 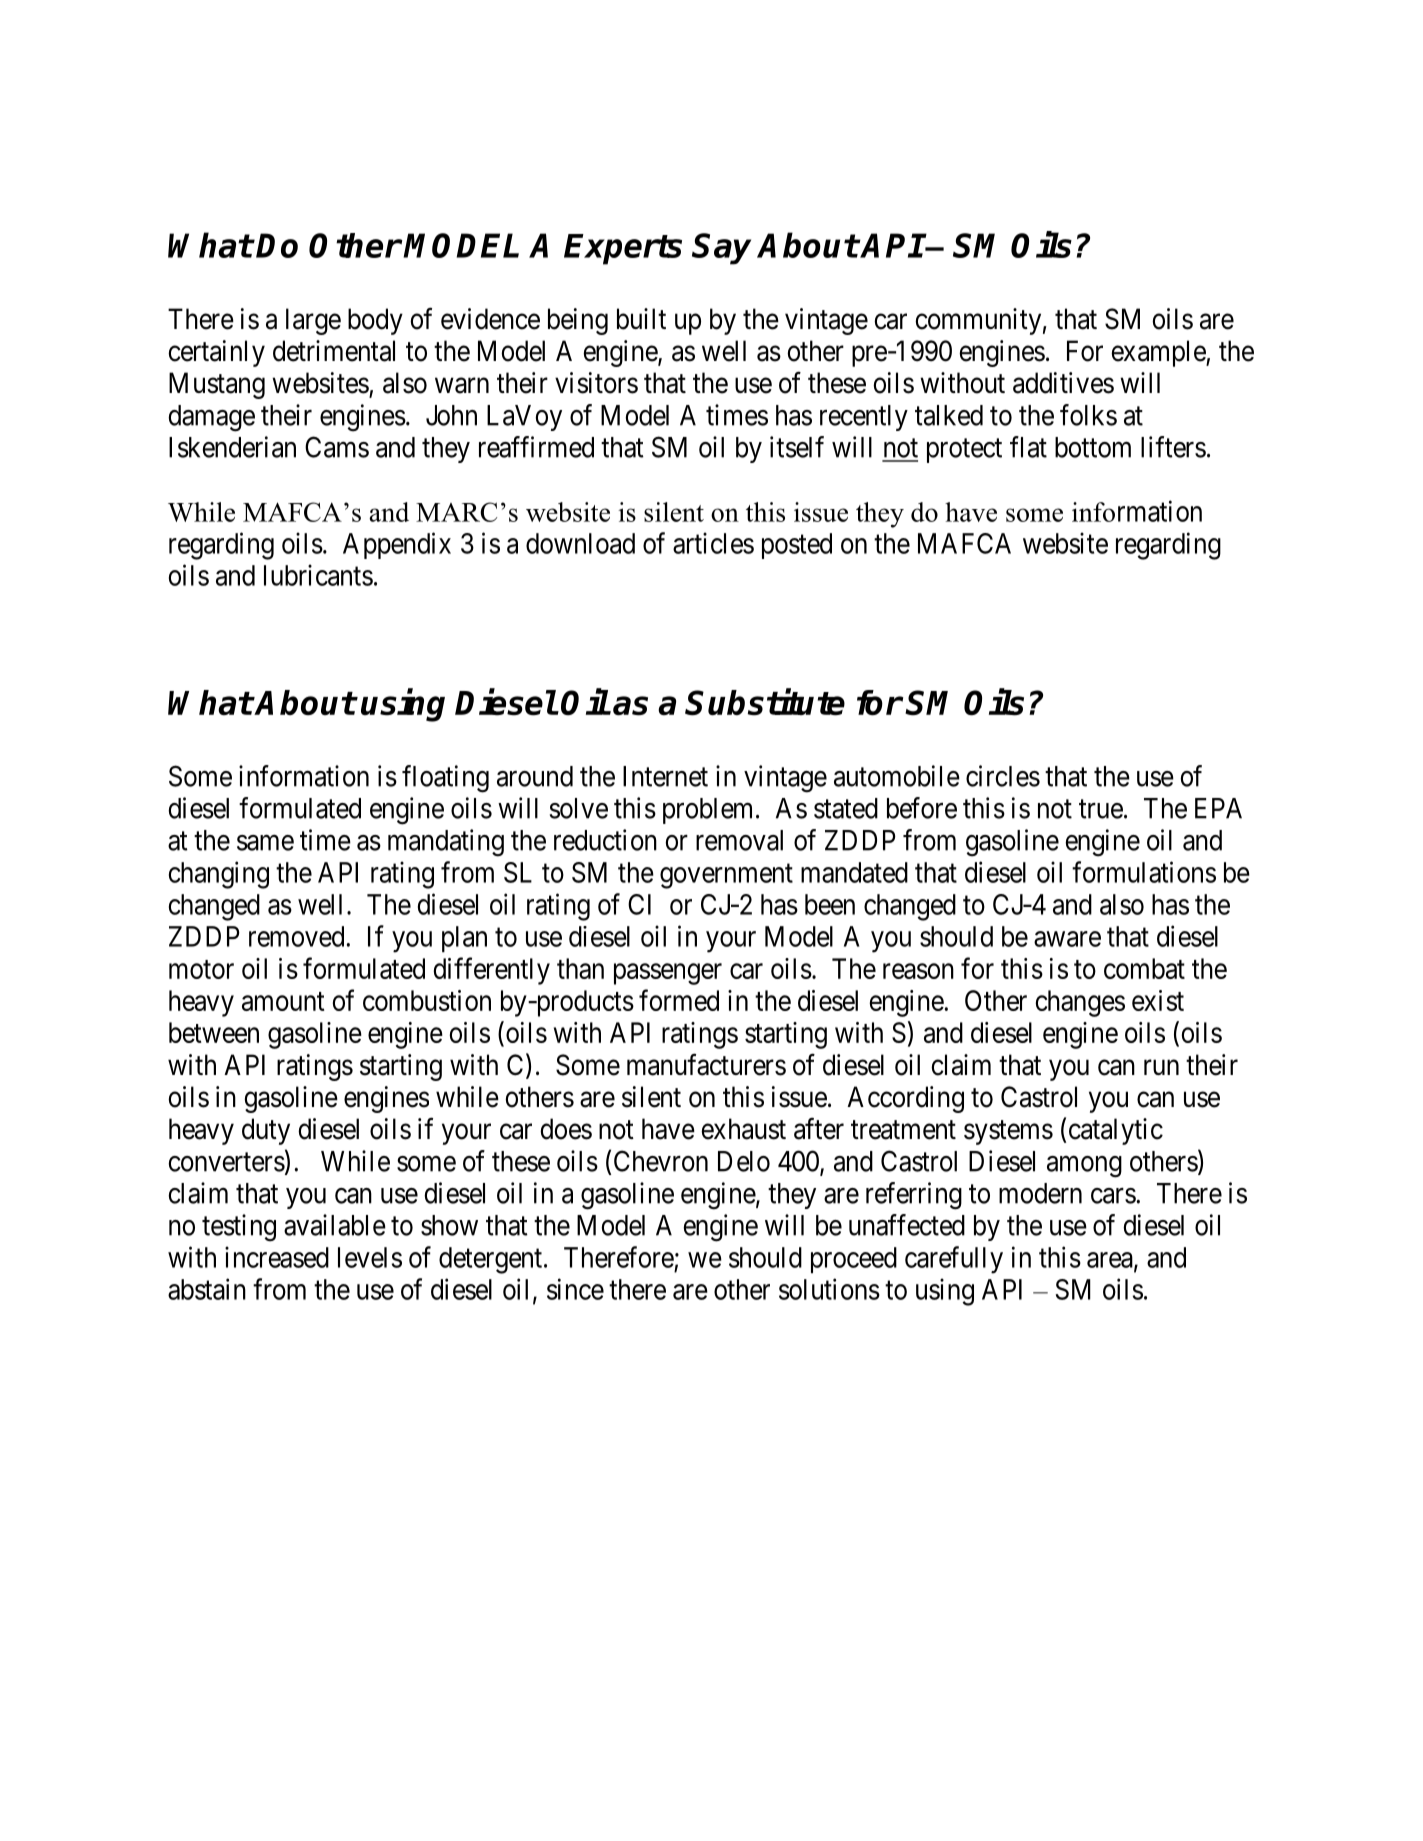 What do you see at coordinates (397, 545) in the document?
I see `Appendix` at bounding box center [397, 545].
